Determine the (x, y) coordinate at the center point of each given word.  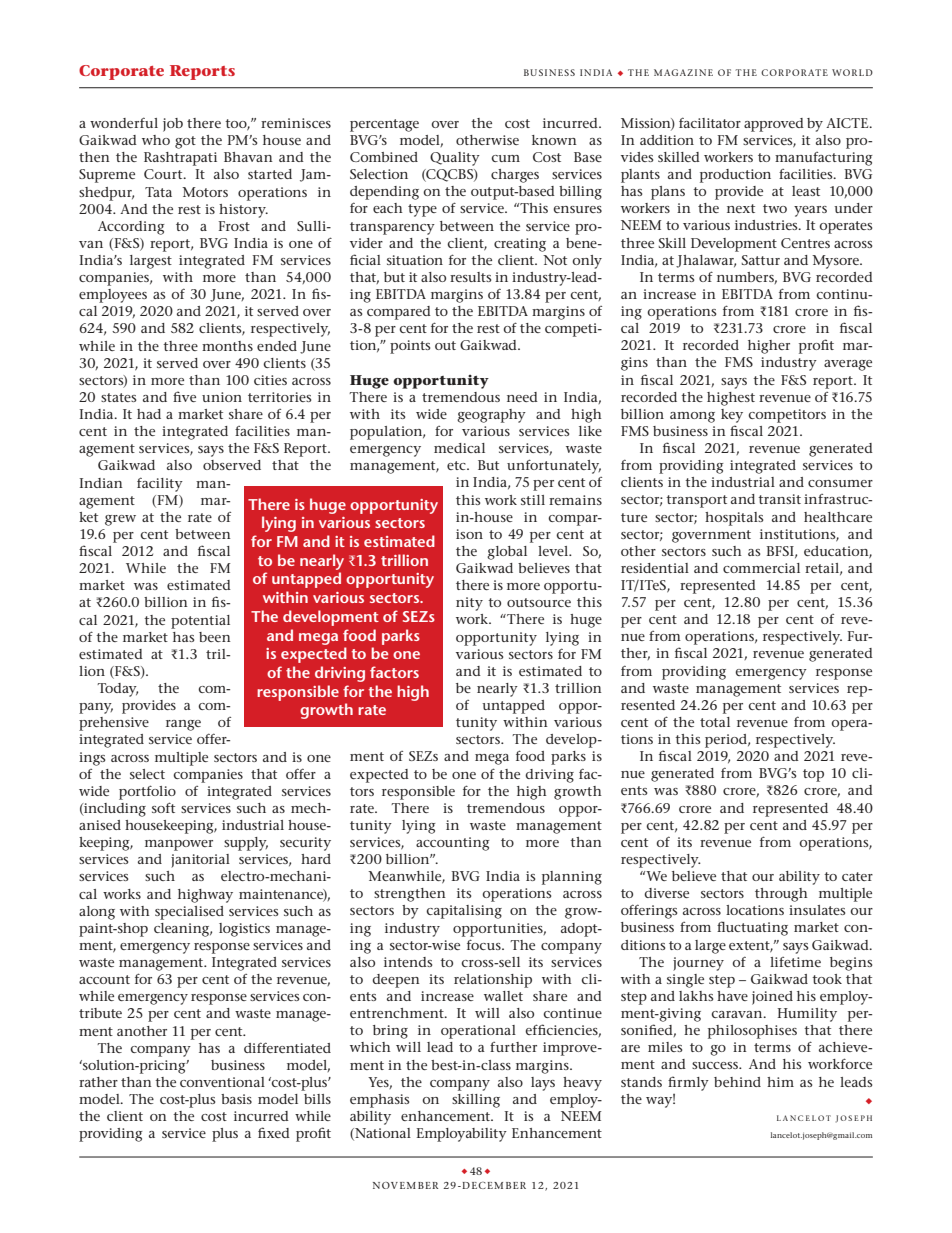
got (185, 142)
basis (236, 1099)
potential (200, 622)
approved (774, 125)
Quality (455, 159)
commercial (761, 568)
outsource (539, 602)
